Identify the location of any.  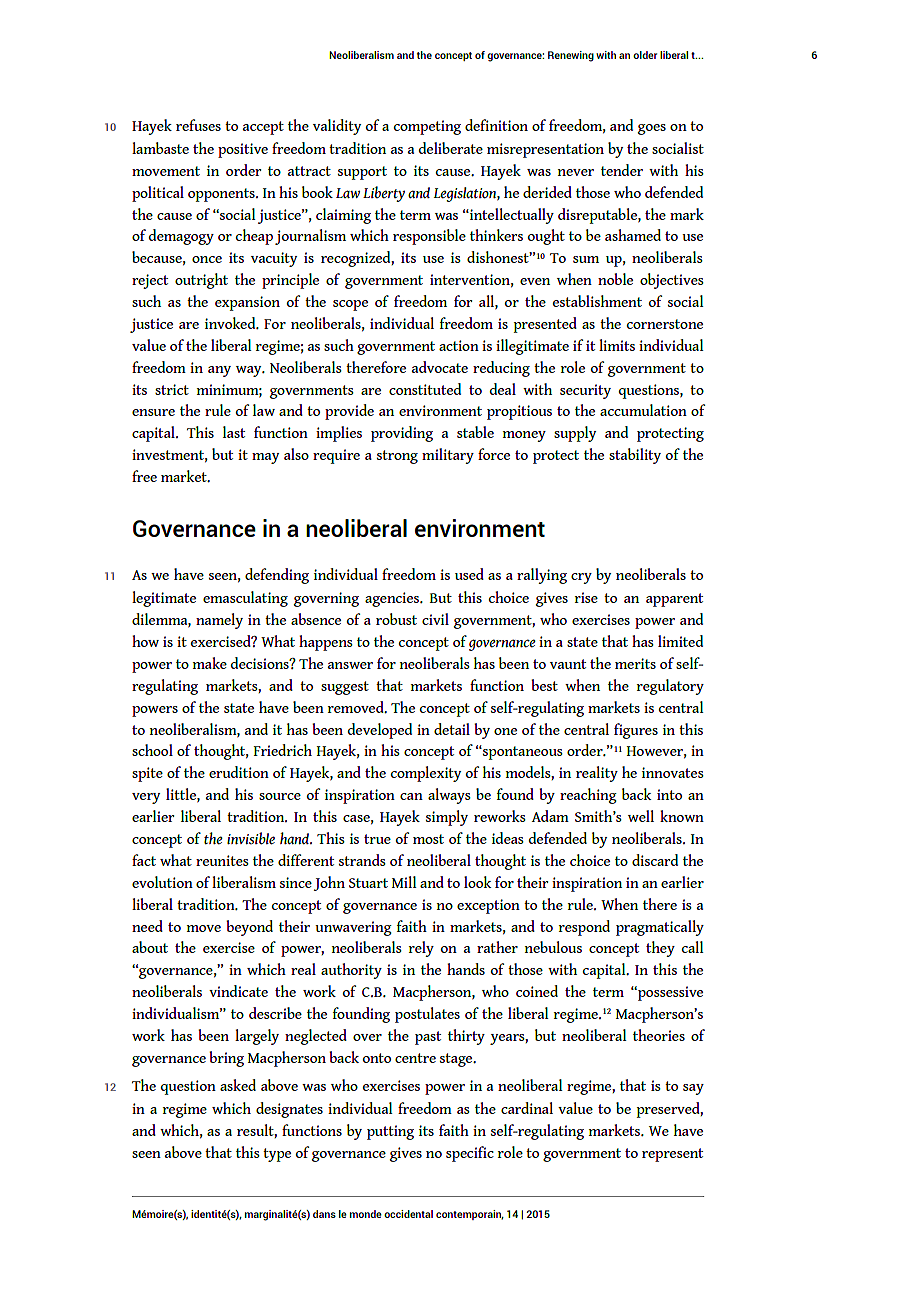
(219, 371).
